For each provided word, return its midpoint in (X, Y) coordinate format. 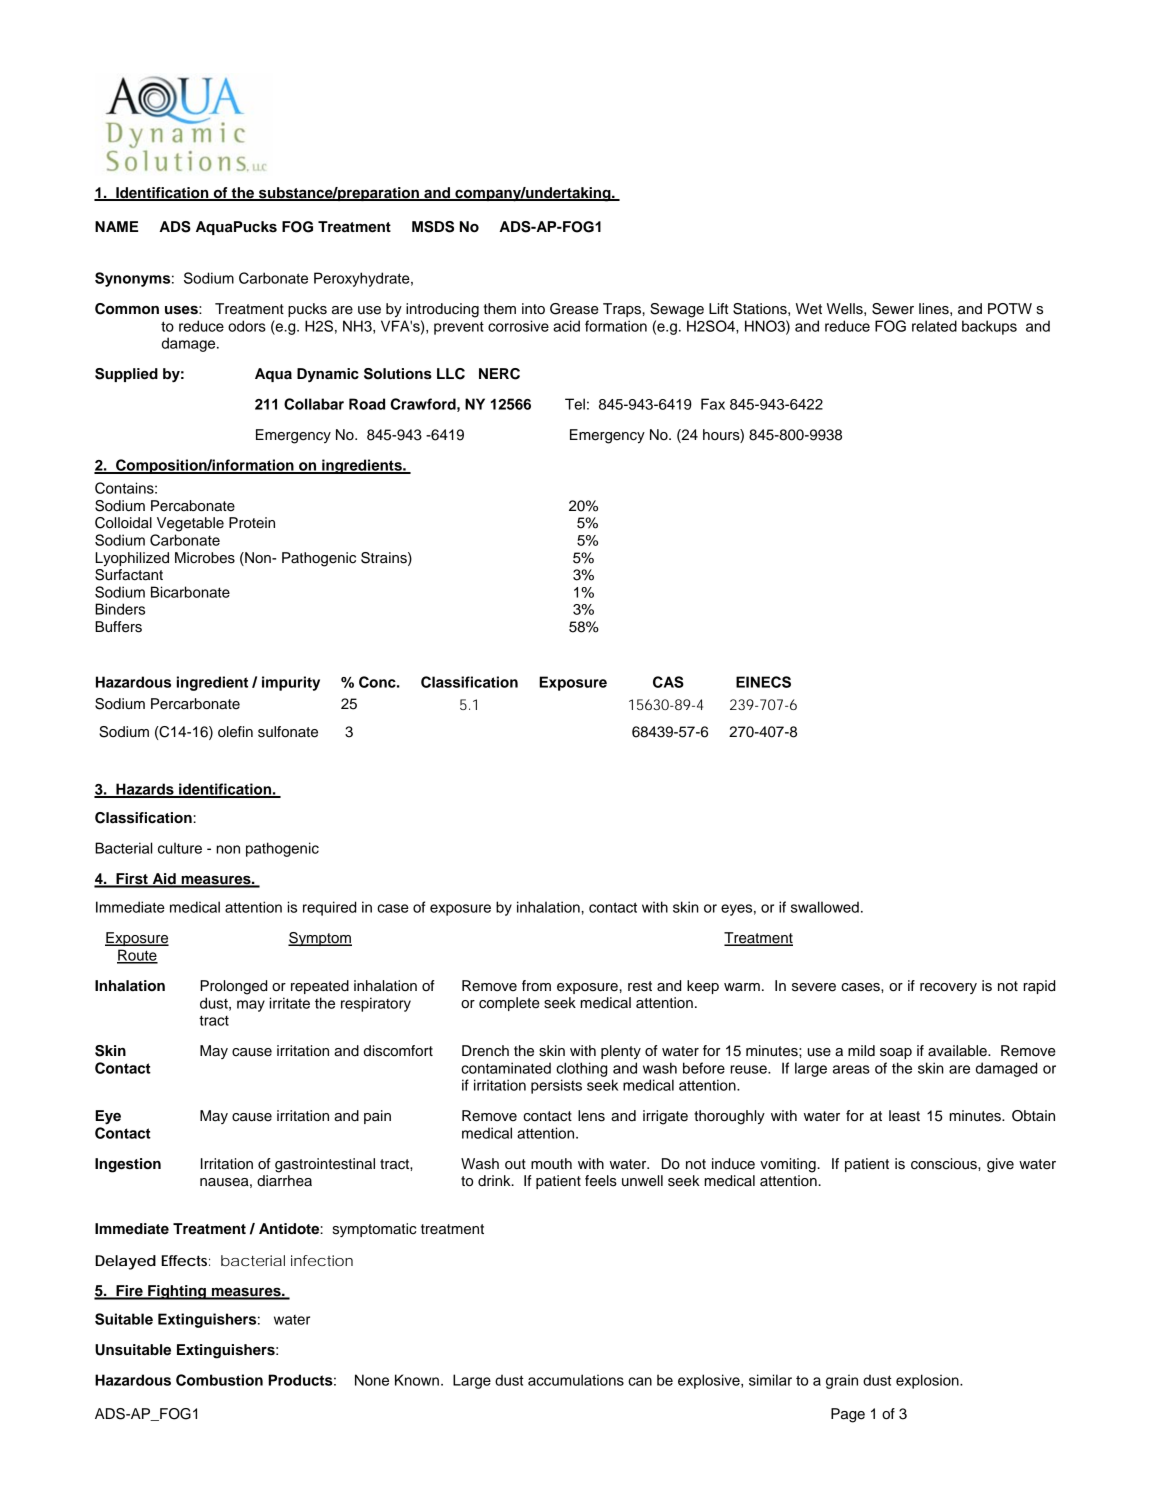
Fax (713, 404)
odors (247, 326)
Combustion (219, 1380)
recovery (948, 988)
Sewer (893, 309)
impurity (291, 683)
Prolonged (233, 987)
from (536, 986)
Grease (574, 309)
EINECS (763, 682)
